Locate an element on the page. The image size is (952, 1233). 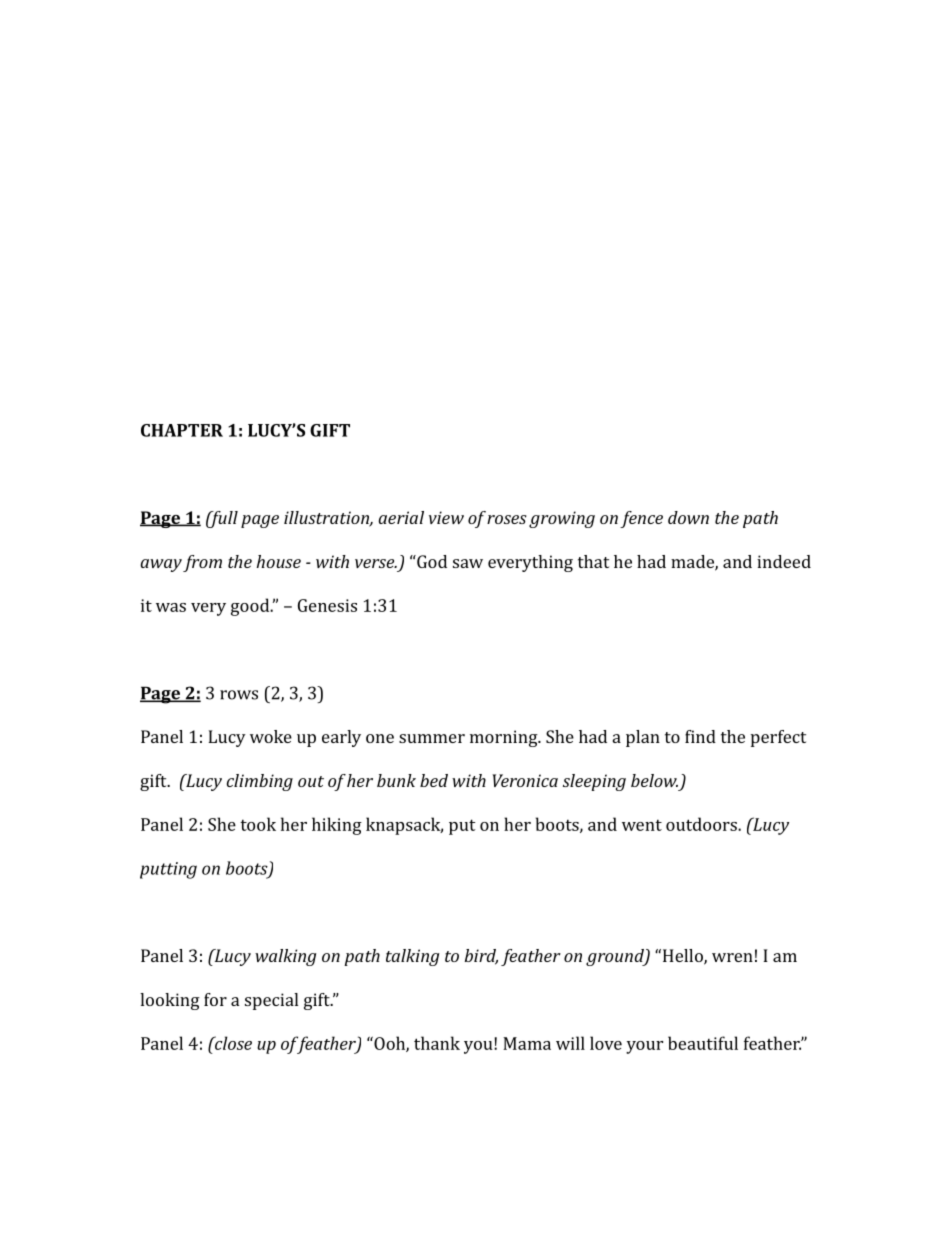
down is located at coordinates (688, 517).
